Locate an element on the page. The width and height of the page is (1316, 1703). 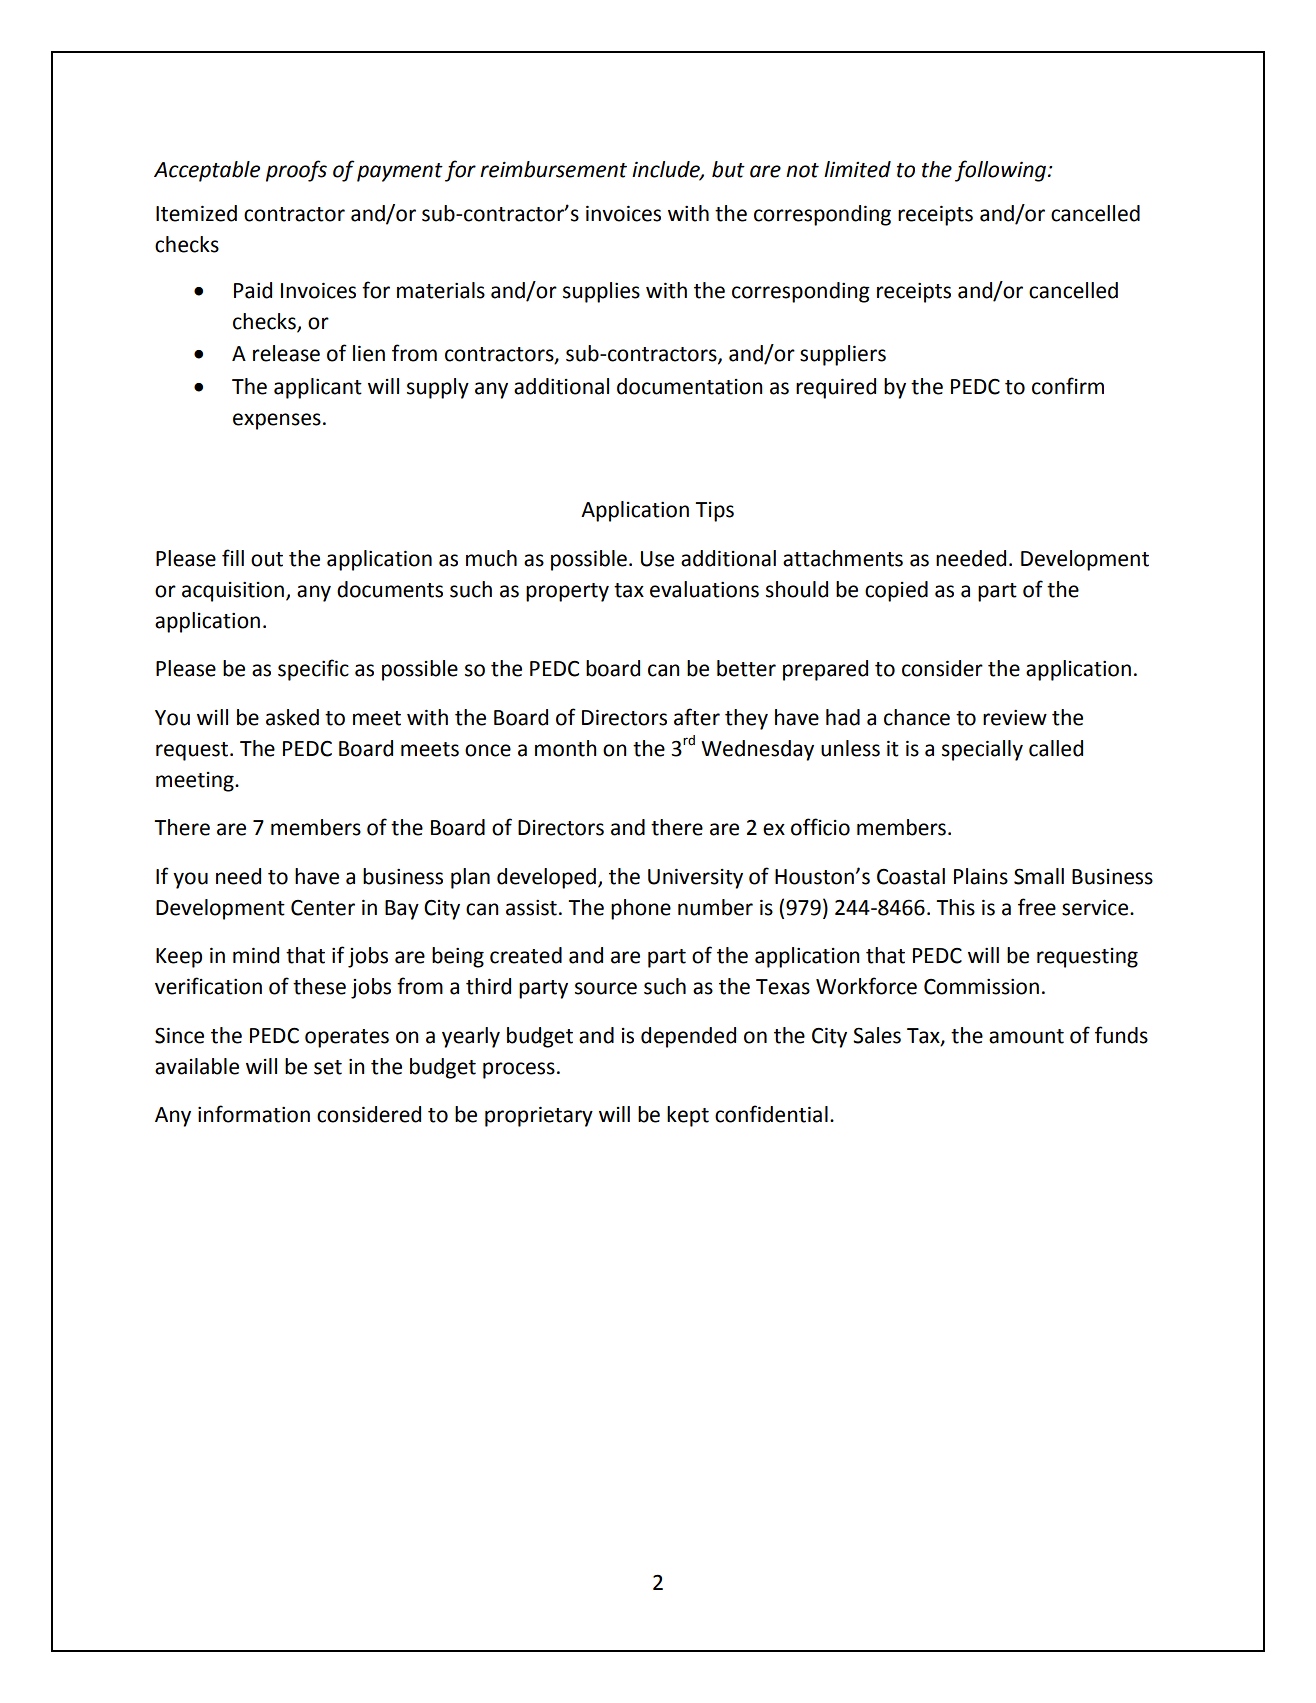
documentation is located at coordinates (690, 386).
